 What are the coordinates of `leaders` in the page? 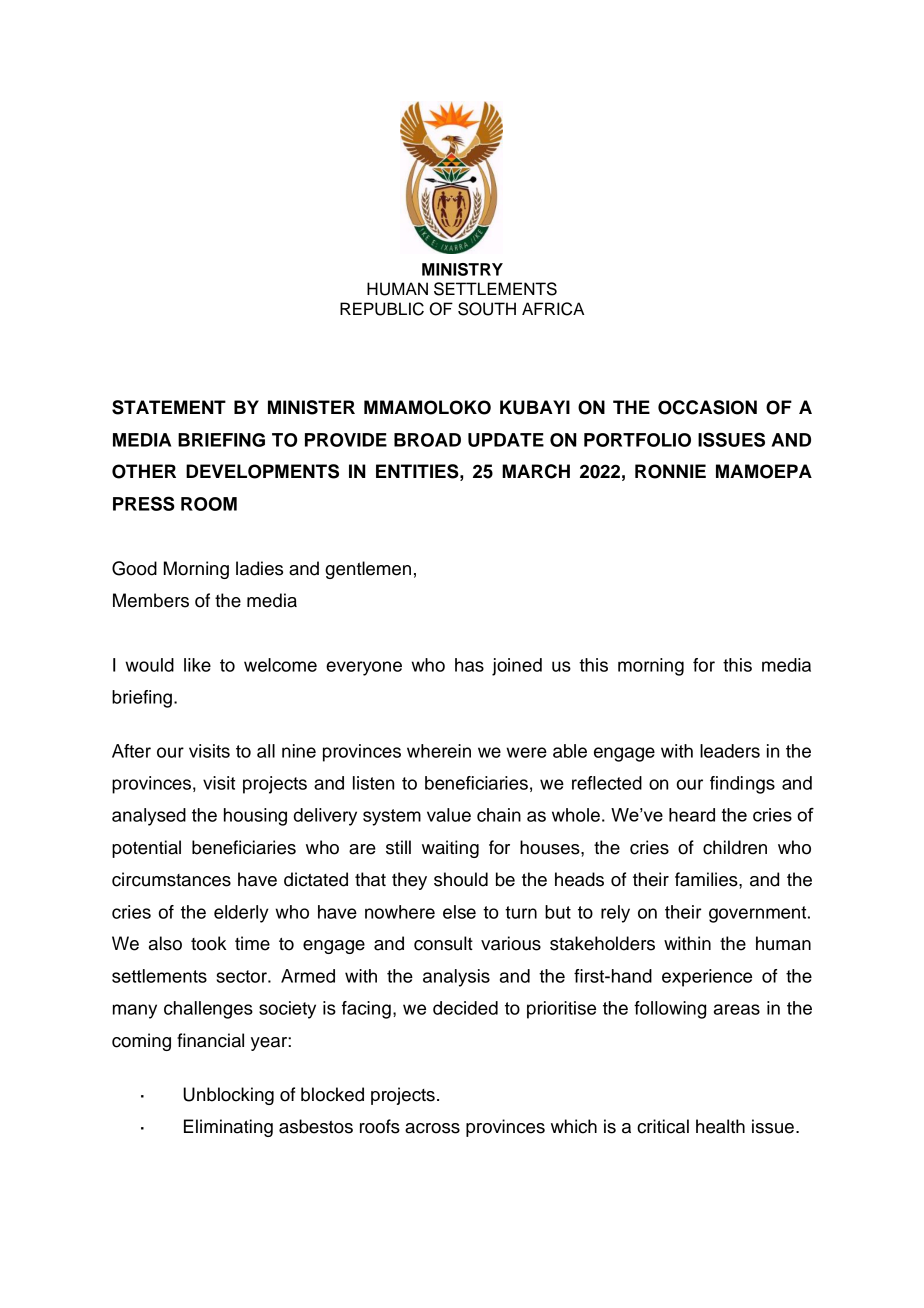 It's located at (730, 751).
